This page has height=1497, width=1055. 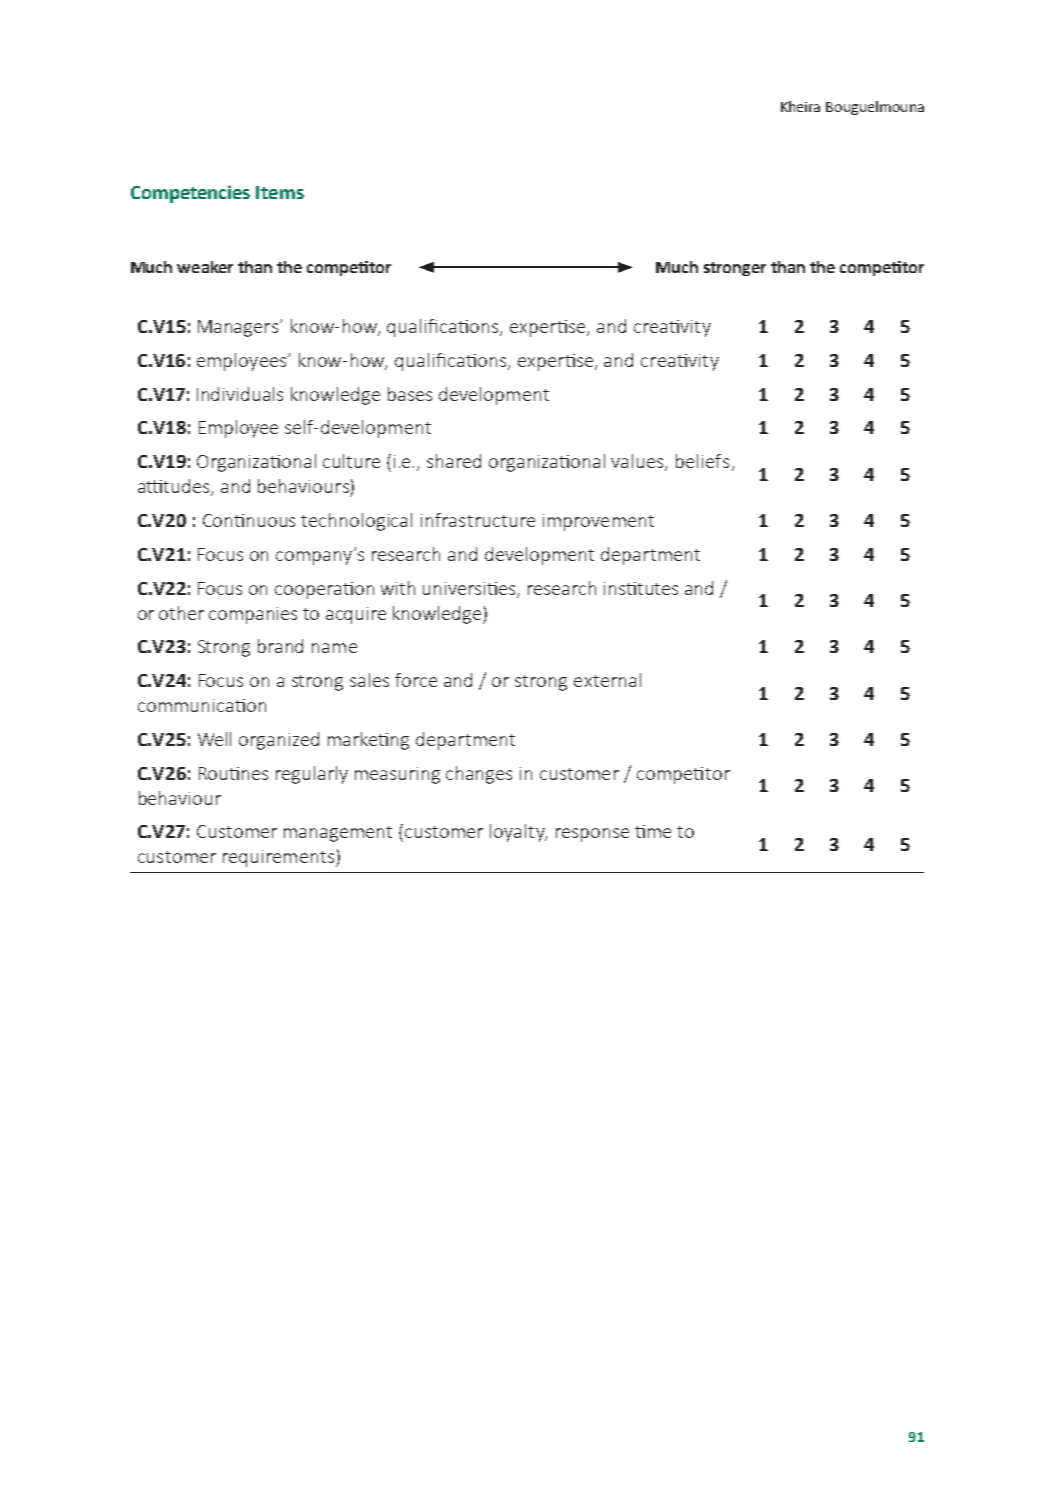 What do you see at coordinates (175, 487) in the page?
I see `attitudes` at bounding box center [175, 487].
